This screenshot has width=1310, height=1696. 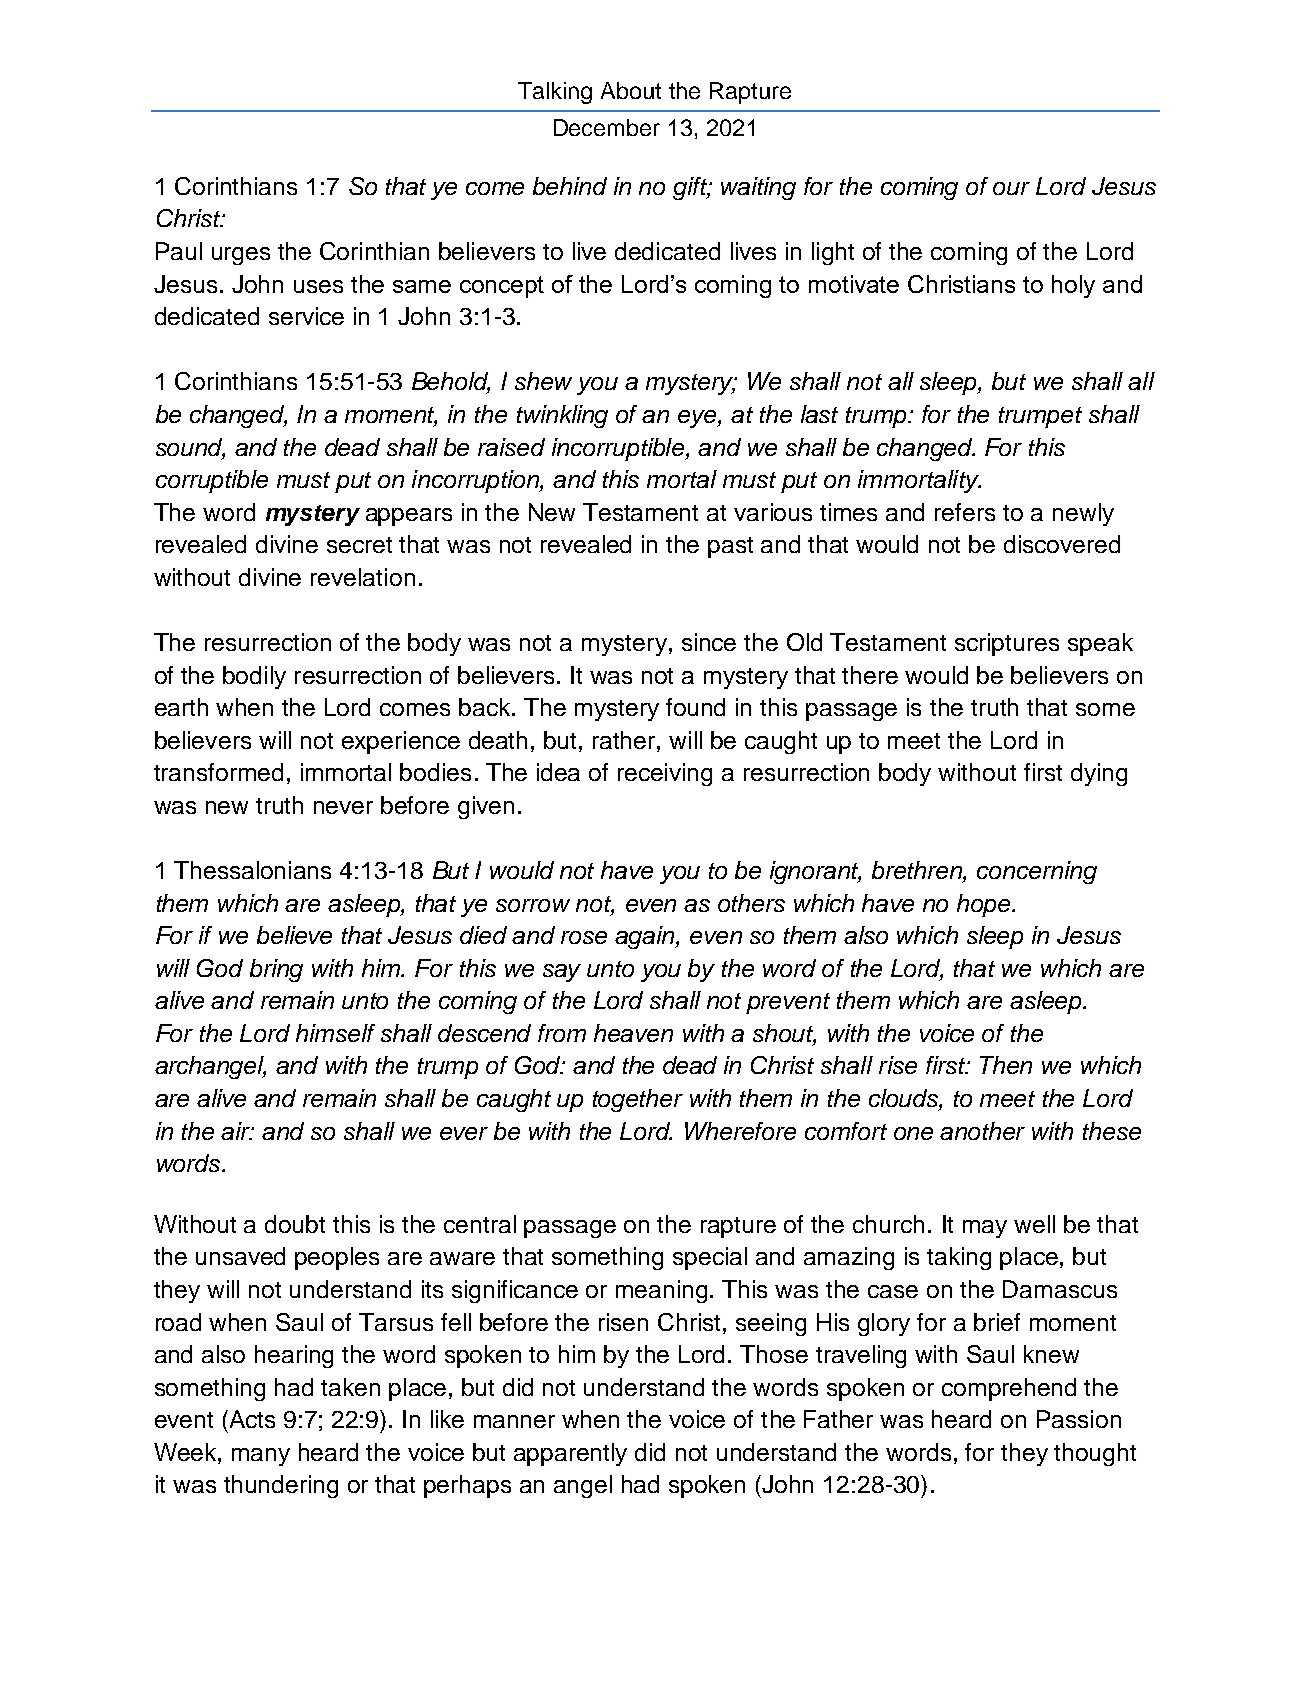 I want to click on dying, so click(x=1099, y=774).
